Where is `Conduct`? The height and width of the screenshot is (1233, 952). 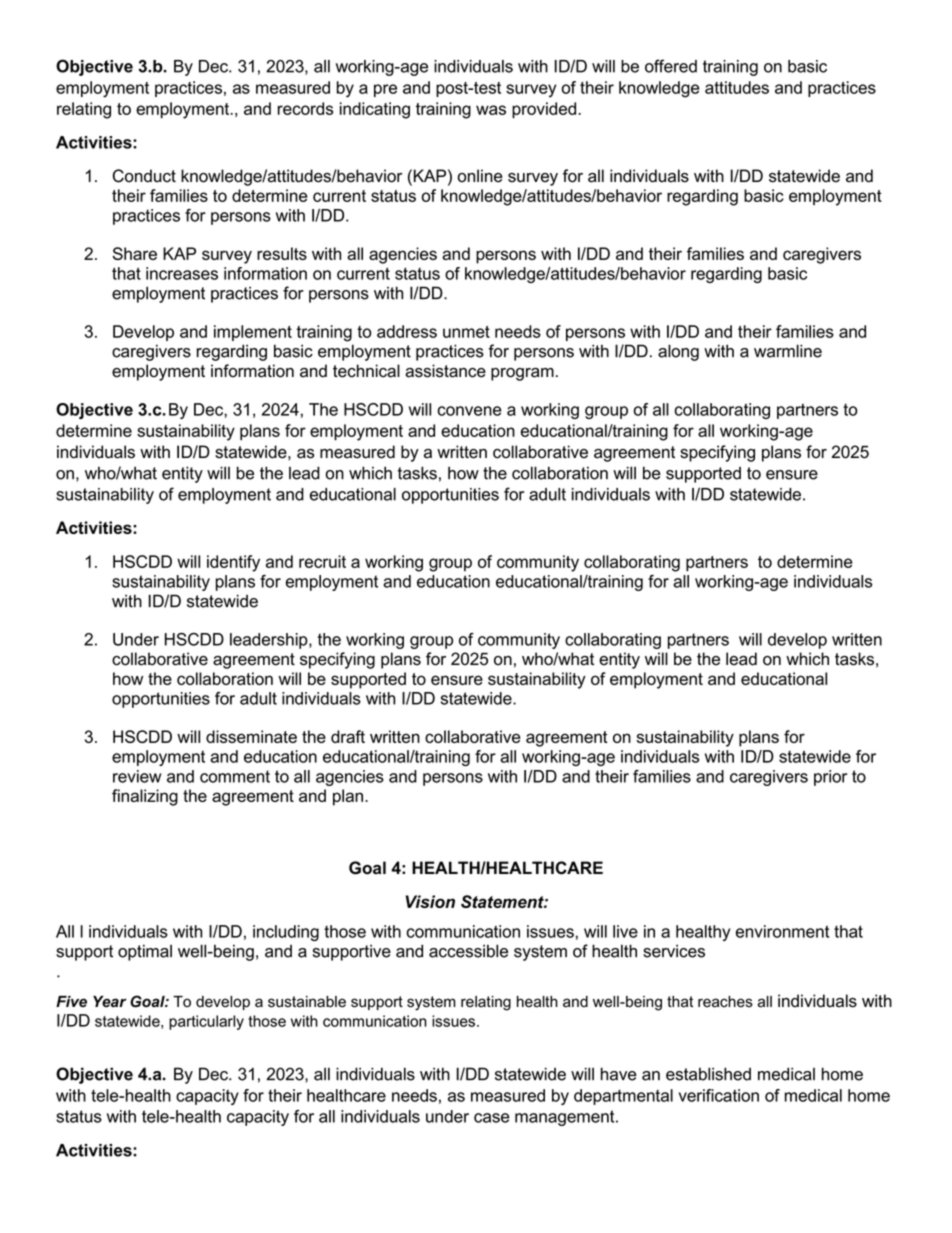 Conduct is located at coordinates (144, 176).
